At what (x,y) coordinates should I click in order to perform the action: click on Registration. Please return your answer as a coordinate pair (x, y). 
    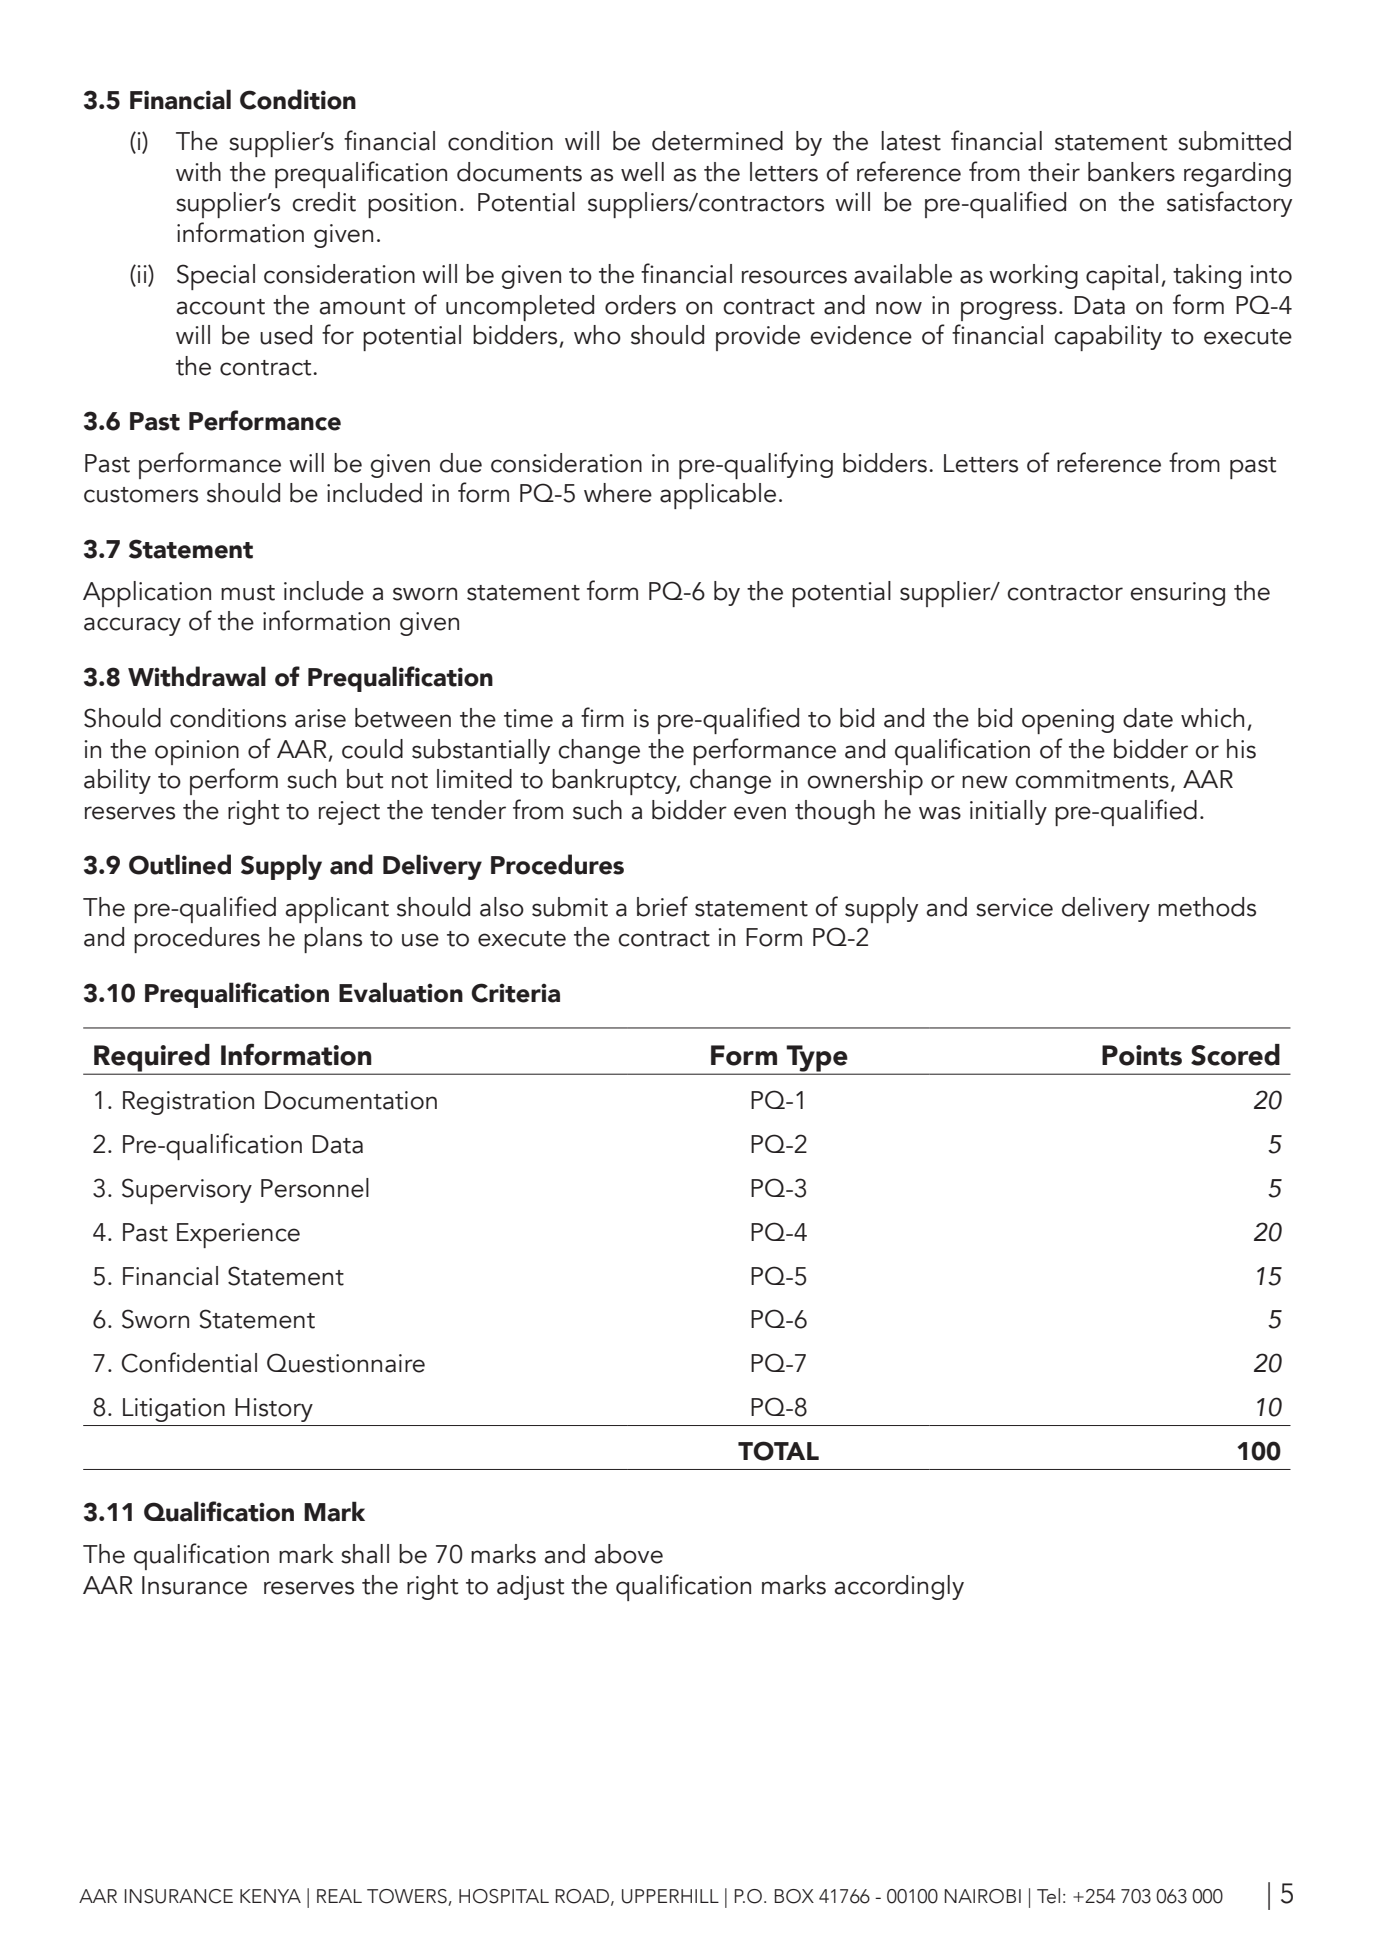
    Looking at the image, I should click on (188, 1103).
